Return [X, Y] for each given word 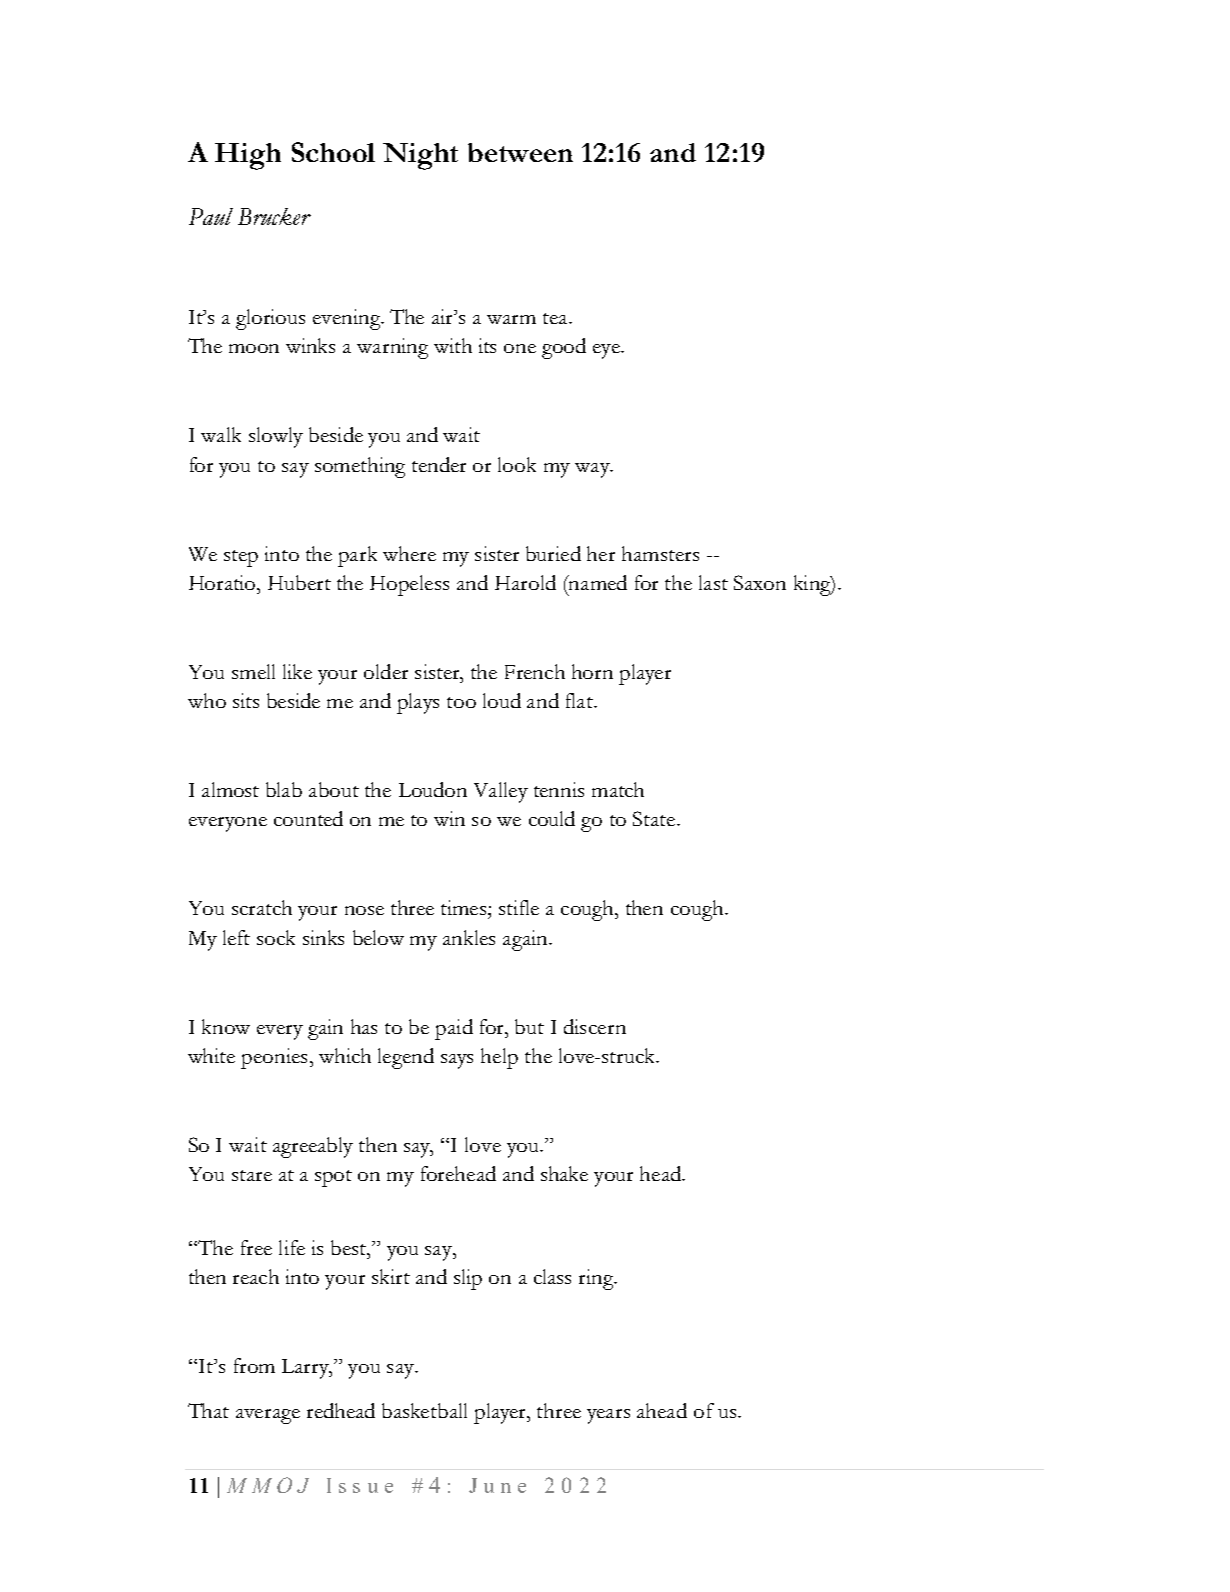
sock [276, 937]
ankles [469, 937]
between [520, 152]
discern [595, 1026]
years [608, 1416]
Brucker [274, 216]
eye [608, 351]
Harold [525, 582]
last [713, 582]
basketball [424, 1410]
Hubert [299, 582]
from [254, 1365]
